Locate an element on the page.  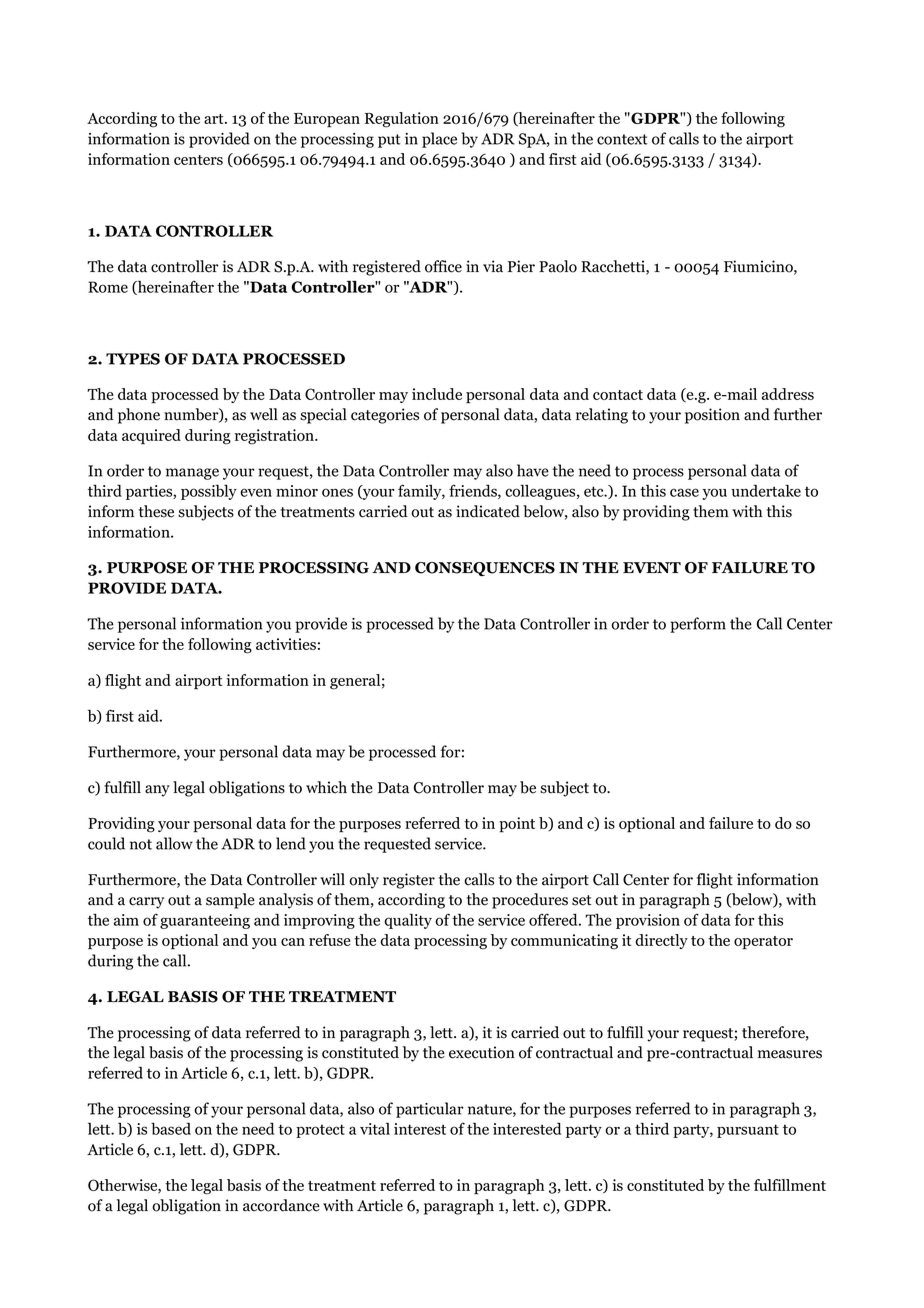
activities is located at coordinates (286, 644).
